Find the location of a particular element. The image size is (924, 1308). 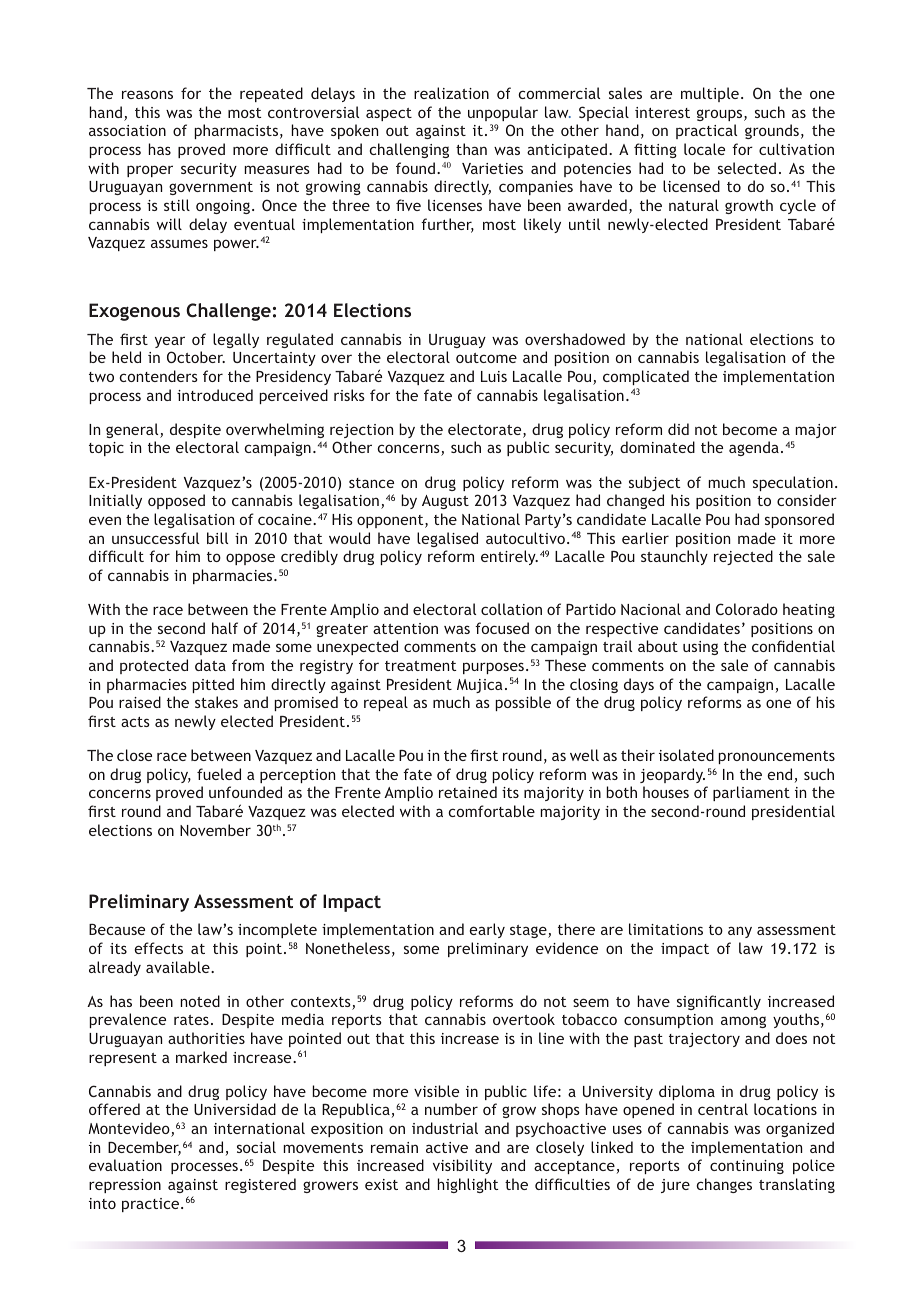

November is located at coordinates (215, 830).
